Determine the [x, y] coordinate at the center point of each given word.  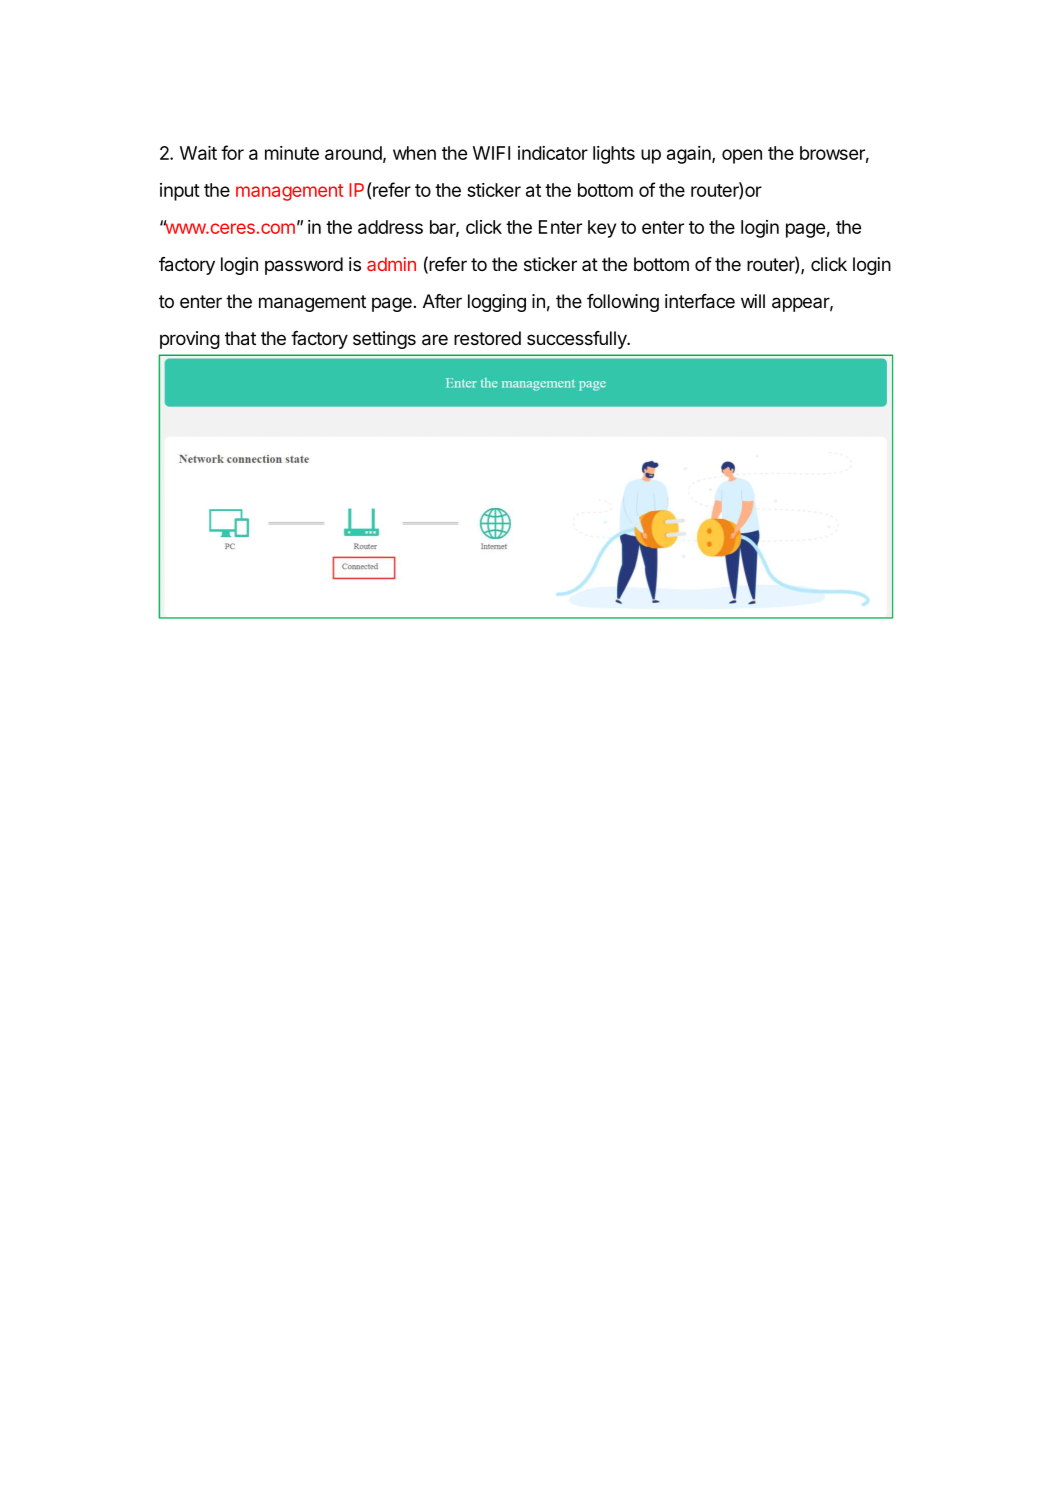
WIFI [491, 153]
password [304, 266]
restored [487, 338]
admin [391, 264]
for [232, 152]
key [602, 229]
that [240, 338]
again [690, 155]
